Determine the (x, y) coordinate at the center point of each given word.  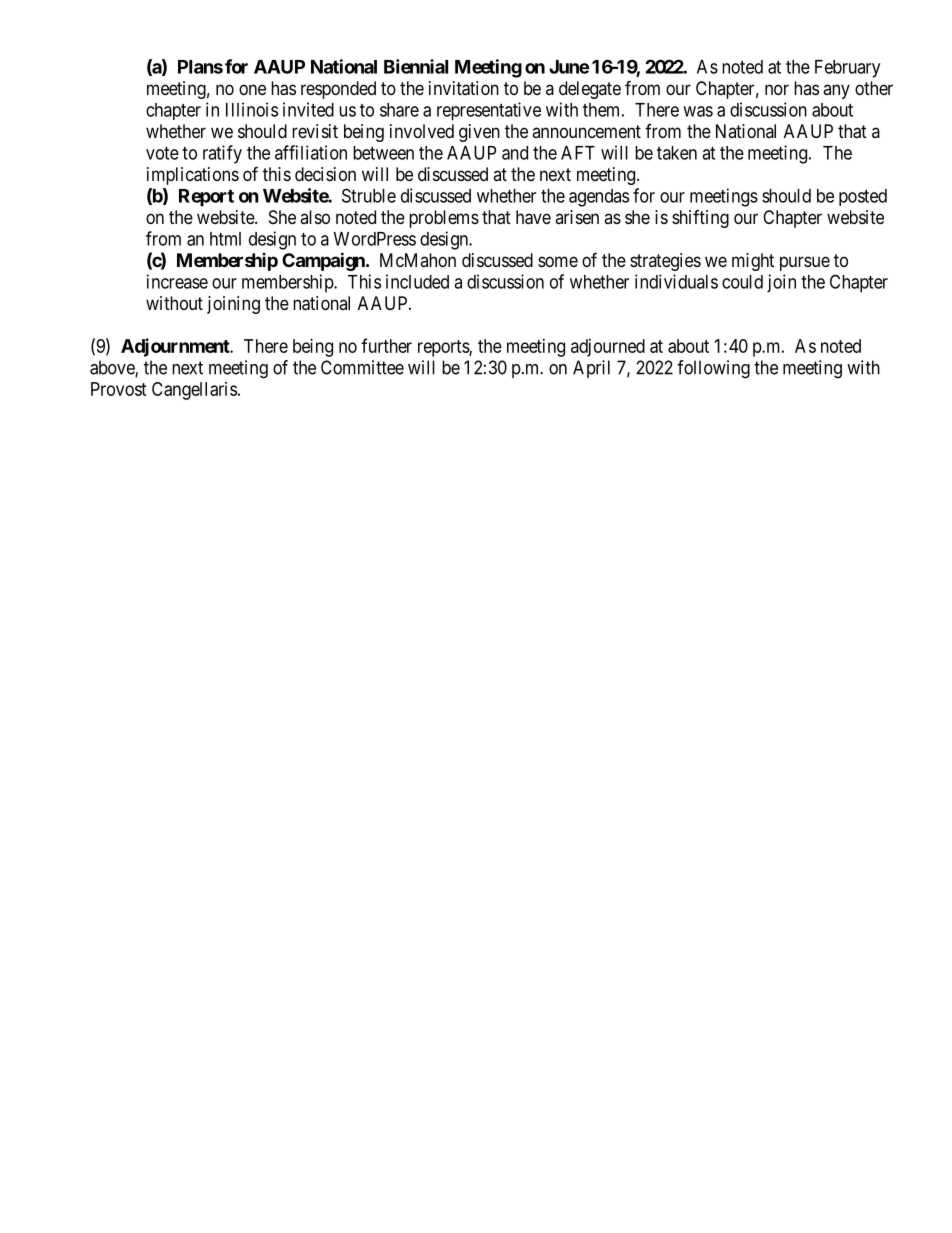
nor (777, 89)
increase (177, 281)
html (225, 239)
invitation (464, 88)
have (533, 217)
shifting (700, 219)
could (742, 282)
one (252, 89)
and (515, 153)
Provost (119, 389)
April (591, 369)
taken (677, 153)
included (417, 281)
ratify (222, 154)
